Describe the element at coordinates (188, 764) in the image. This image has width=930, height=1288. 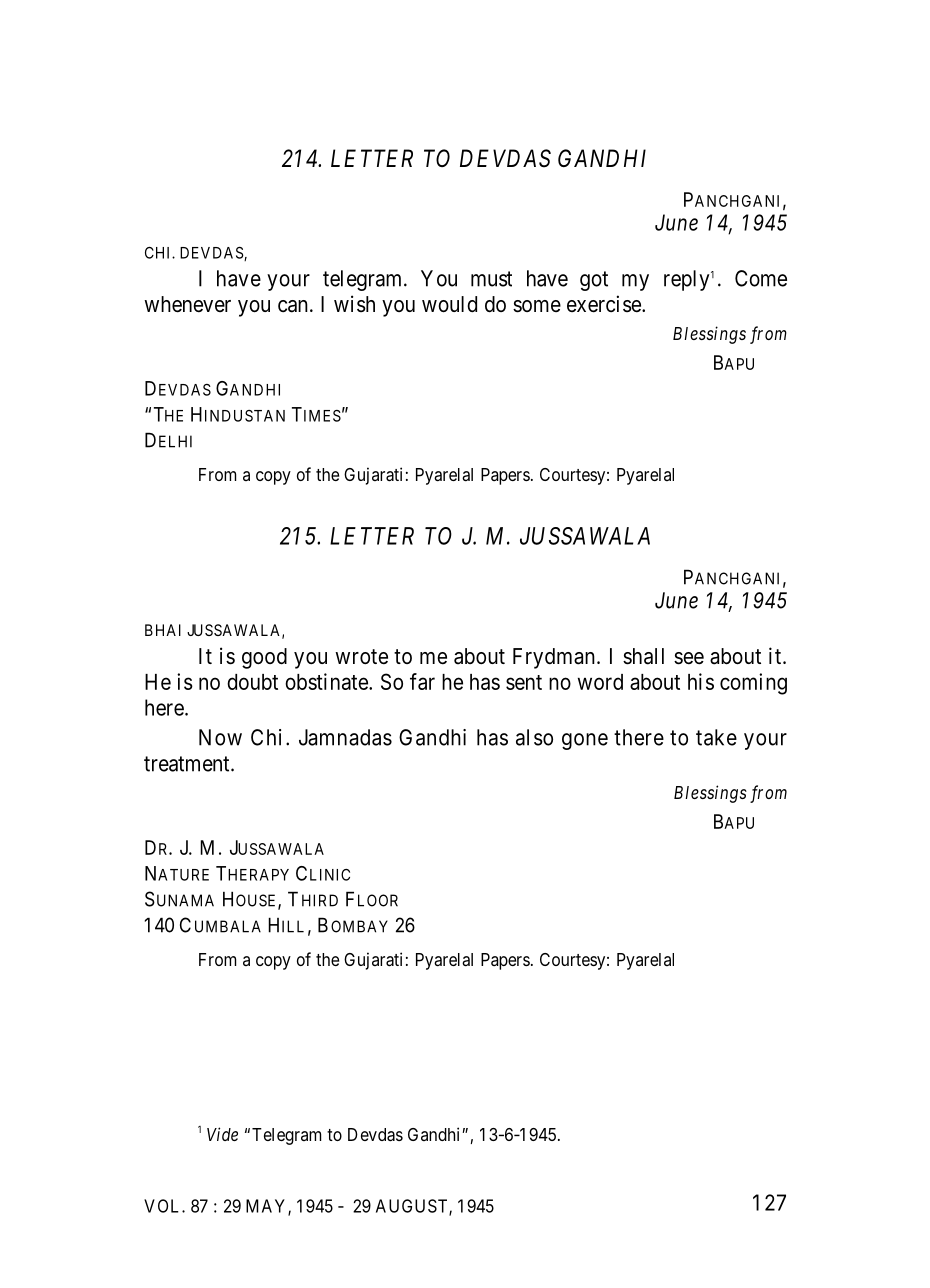
I see `treatment` at that location.
